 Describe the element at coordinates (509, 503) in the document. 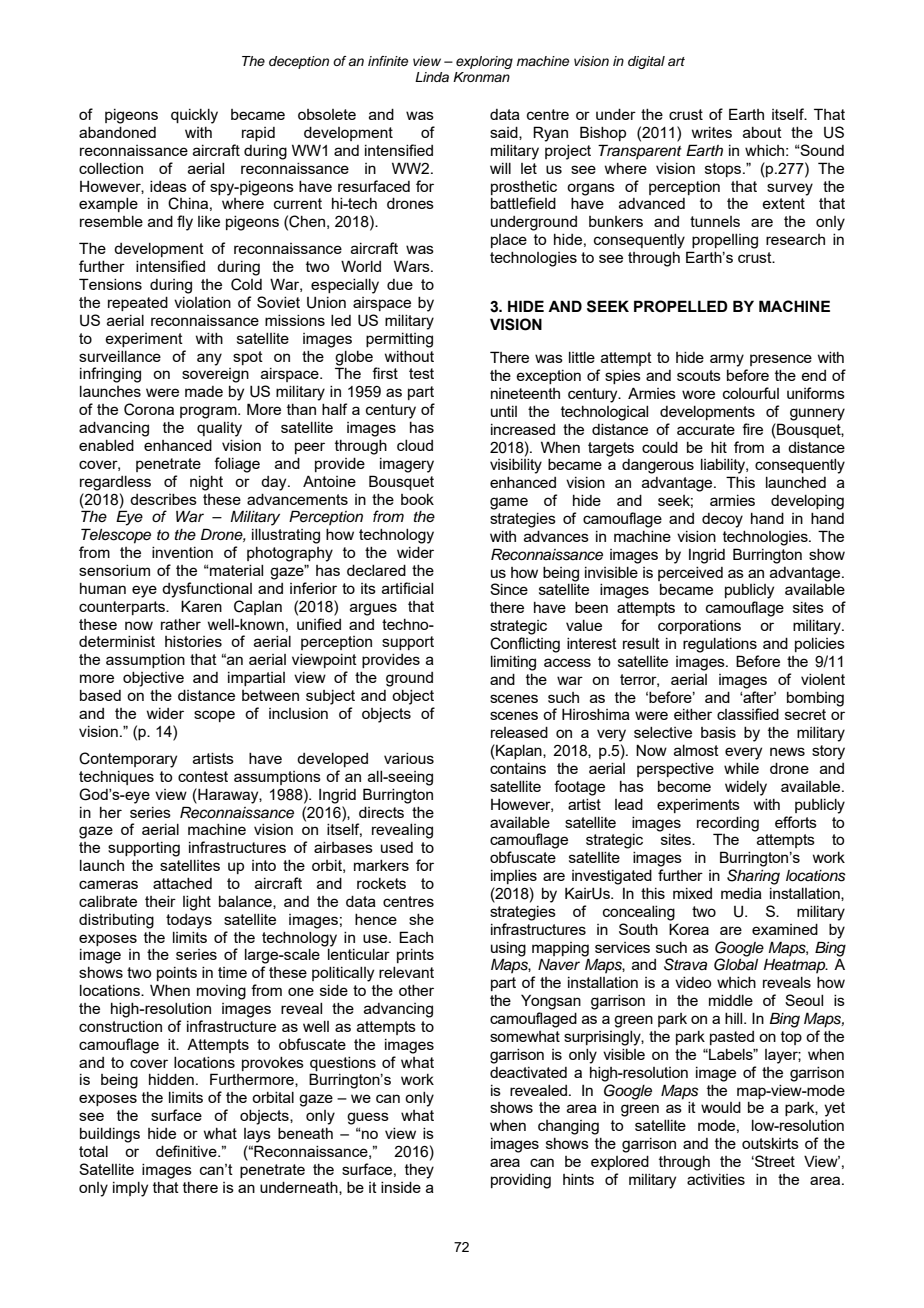

I see `game` at that location.
